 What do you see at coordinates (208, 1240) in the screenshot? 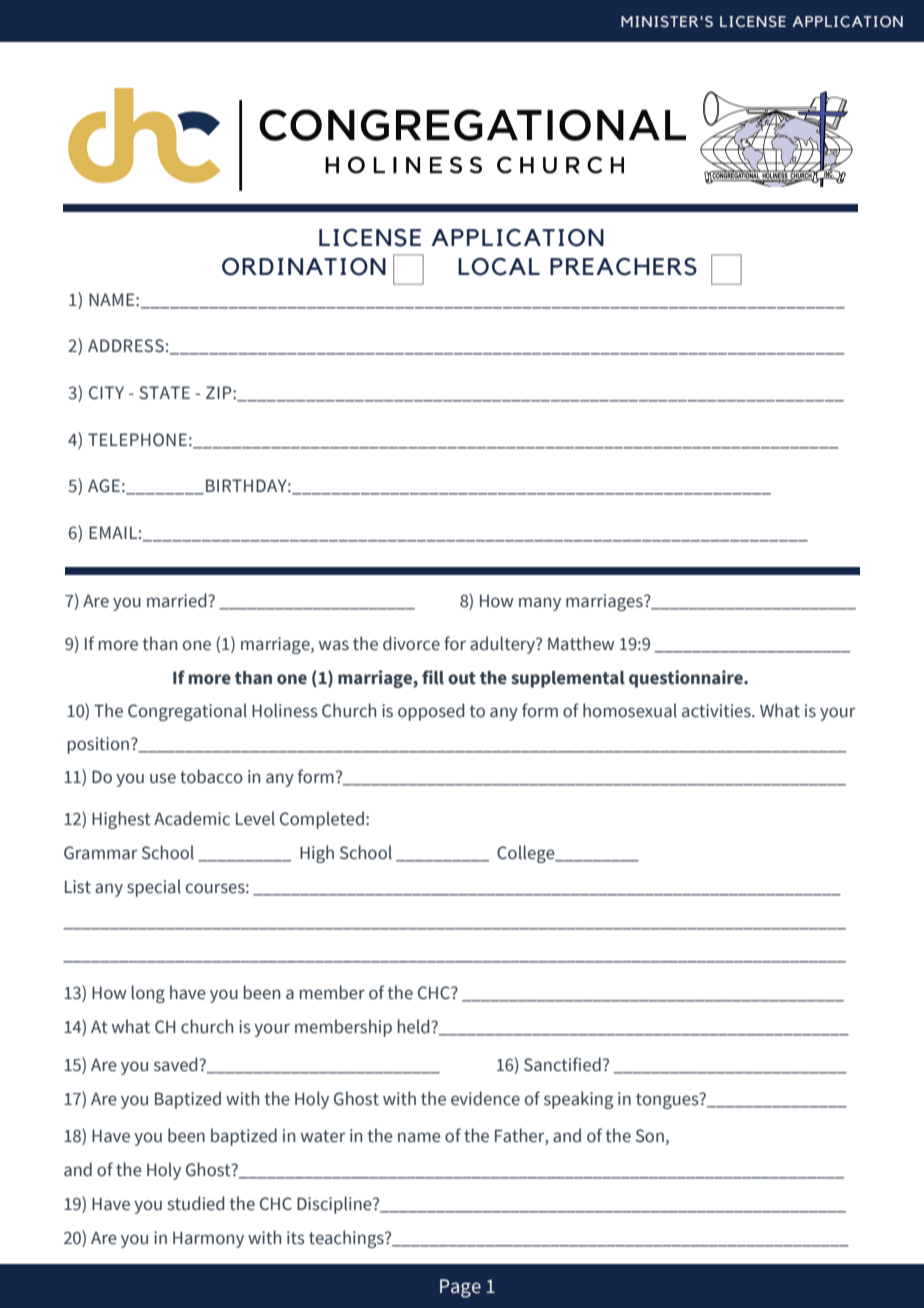
I see `Harmony` at bounding box center [208, 1240].
